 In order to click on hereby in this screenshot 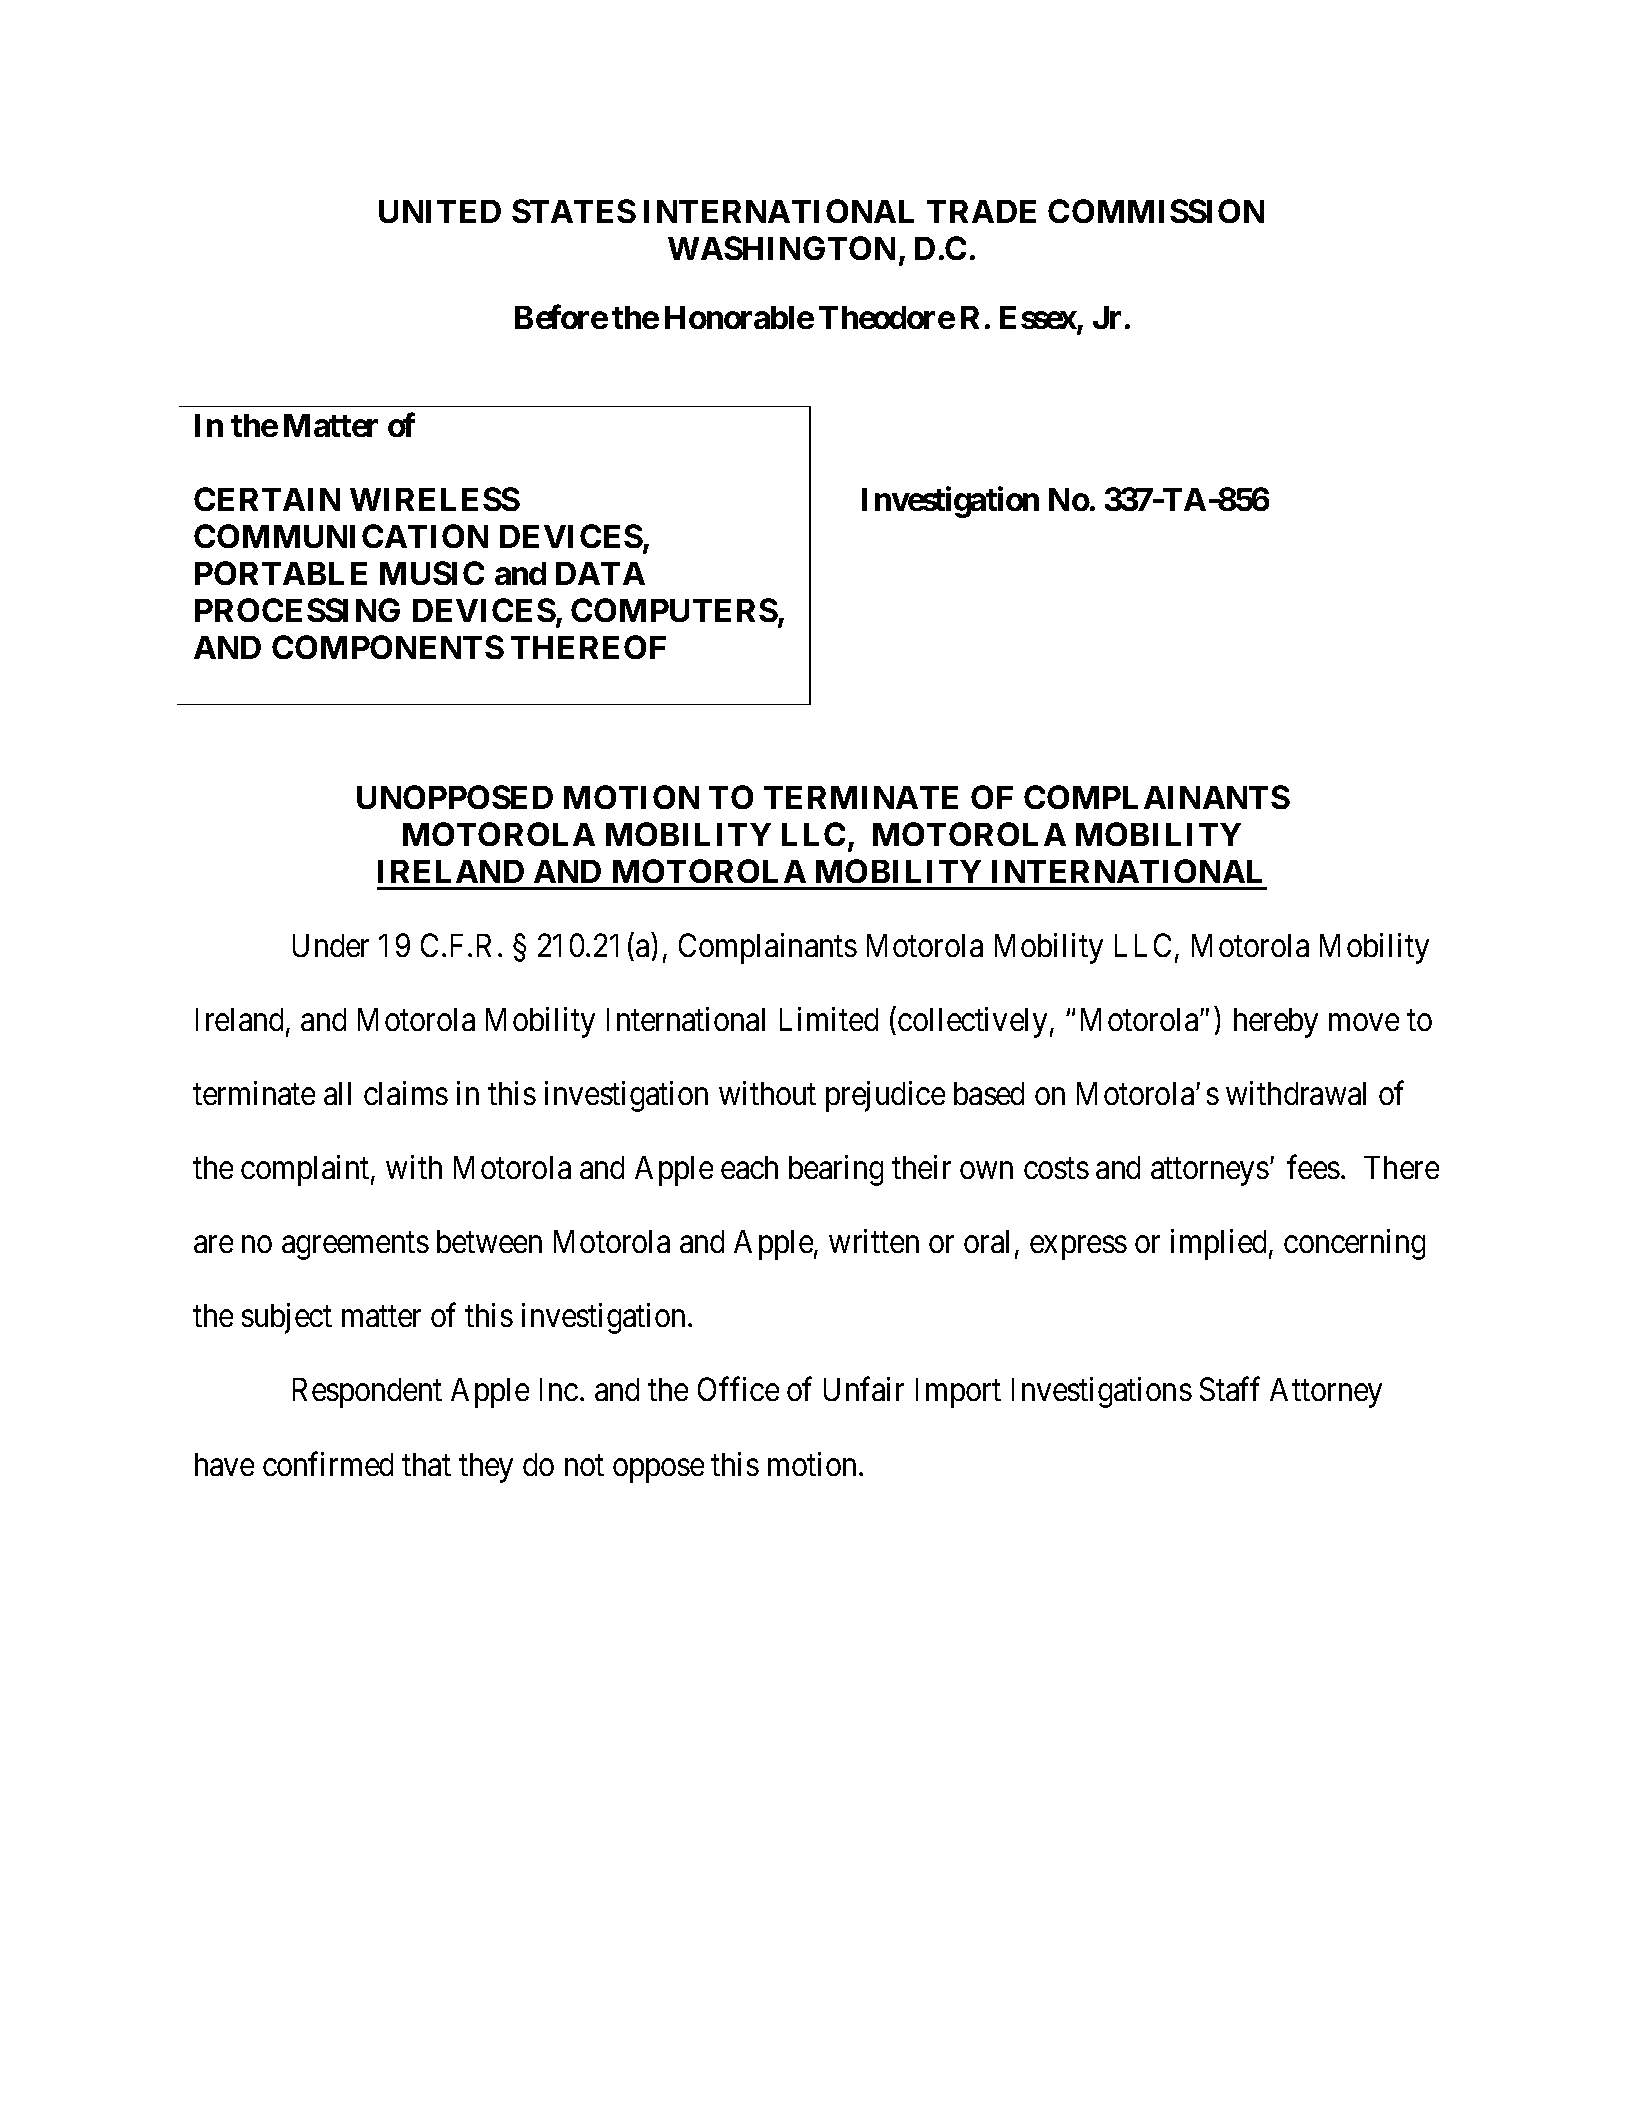, I will do `click(1276, 1023)`.
